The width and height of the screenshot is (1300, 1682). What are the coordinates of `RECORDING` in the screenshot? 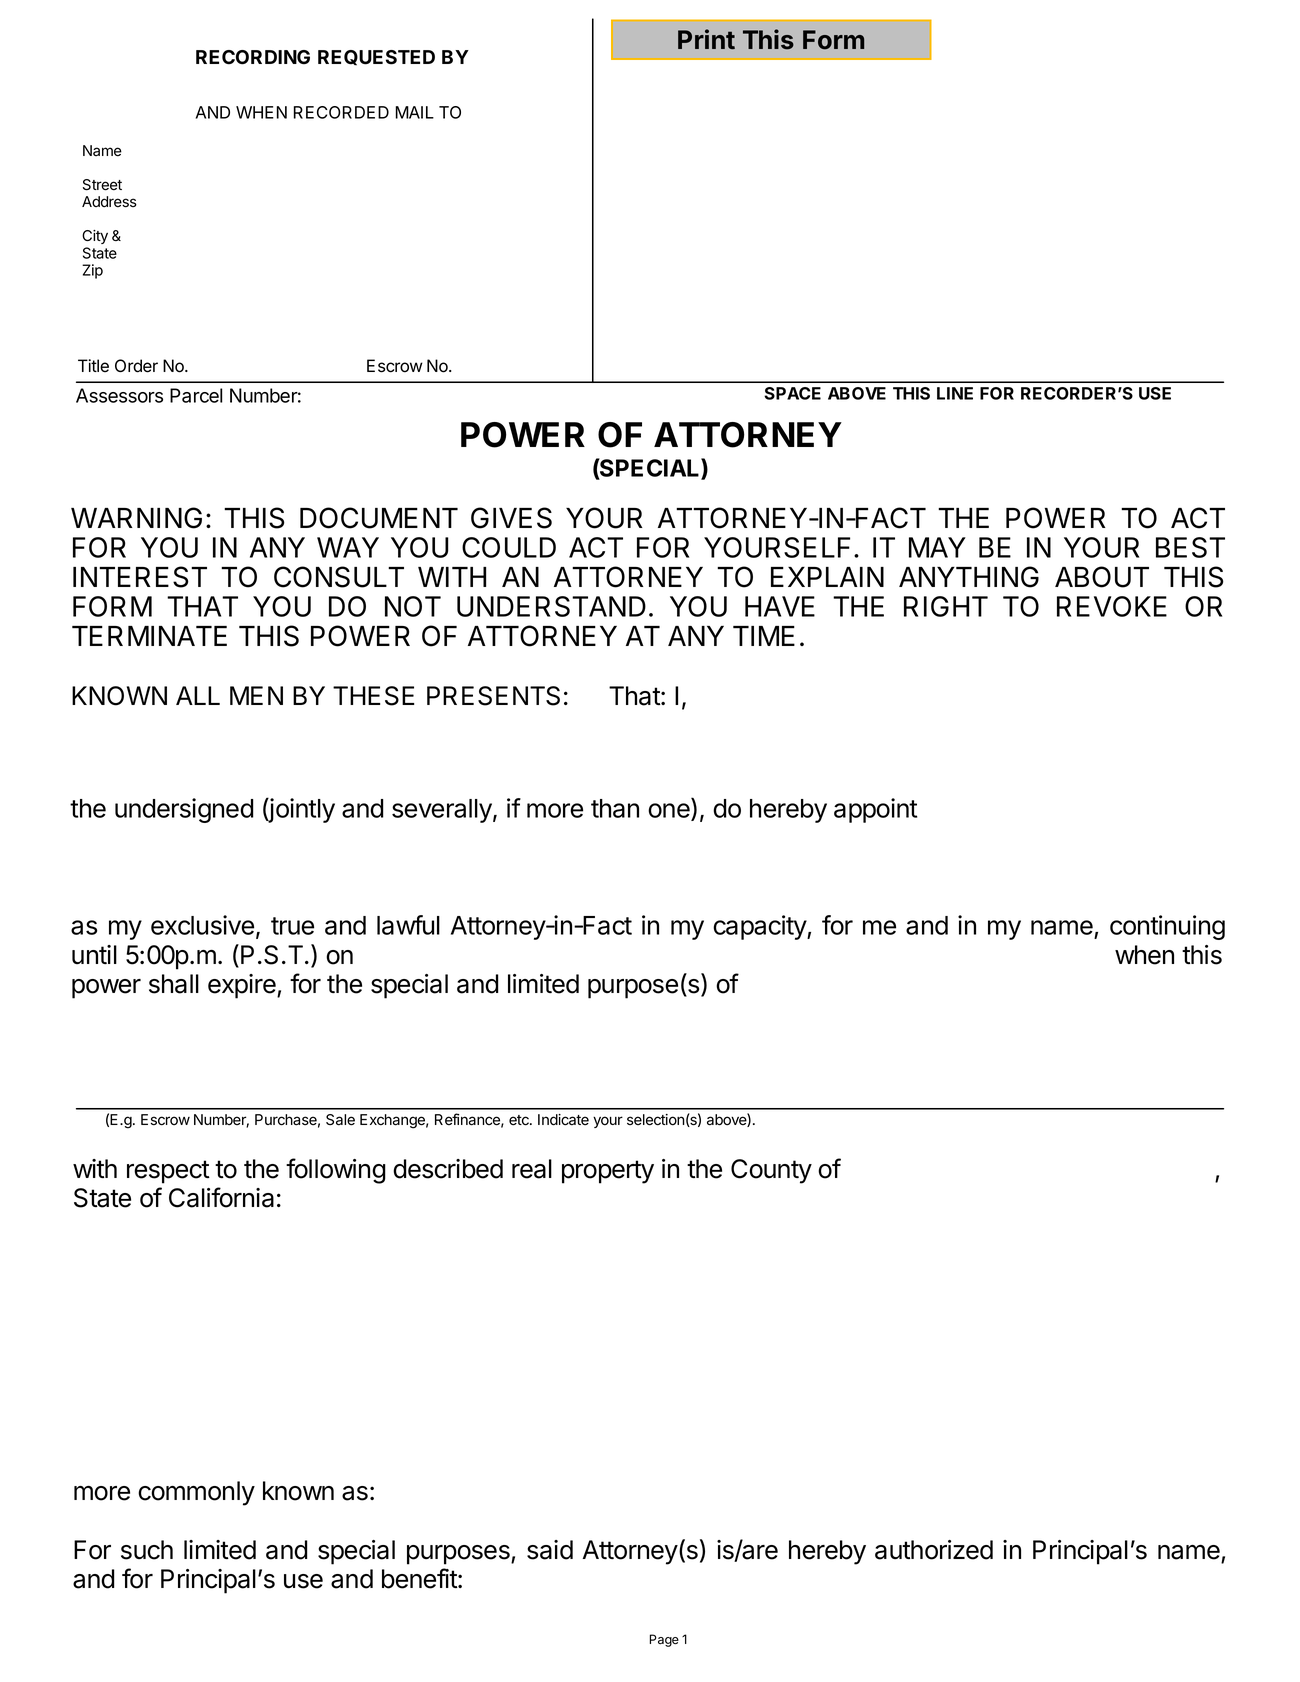 It's located at (253, 57).
